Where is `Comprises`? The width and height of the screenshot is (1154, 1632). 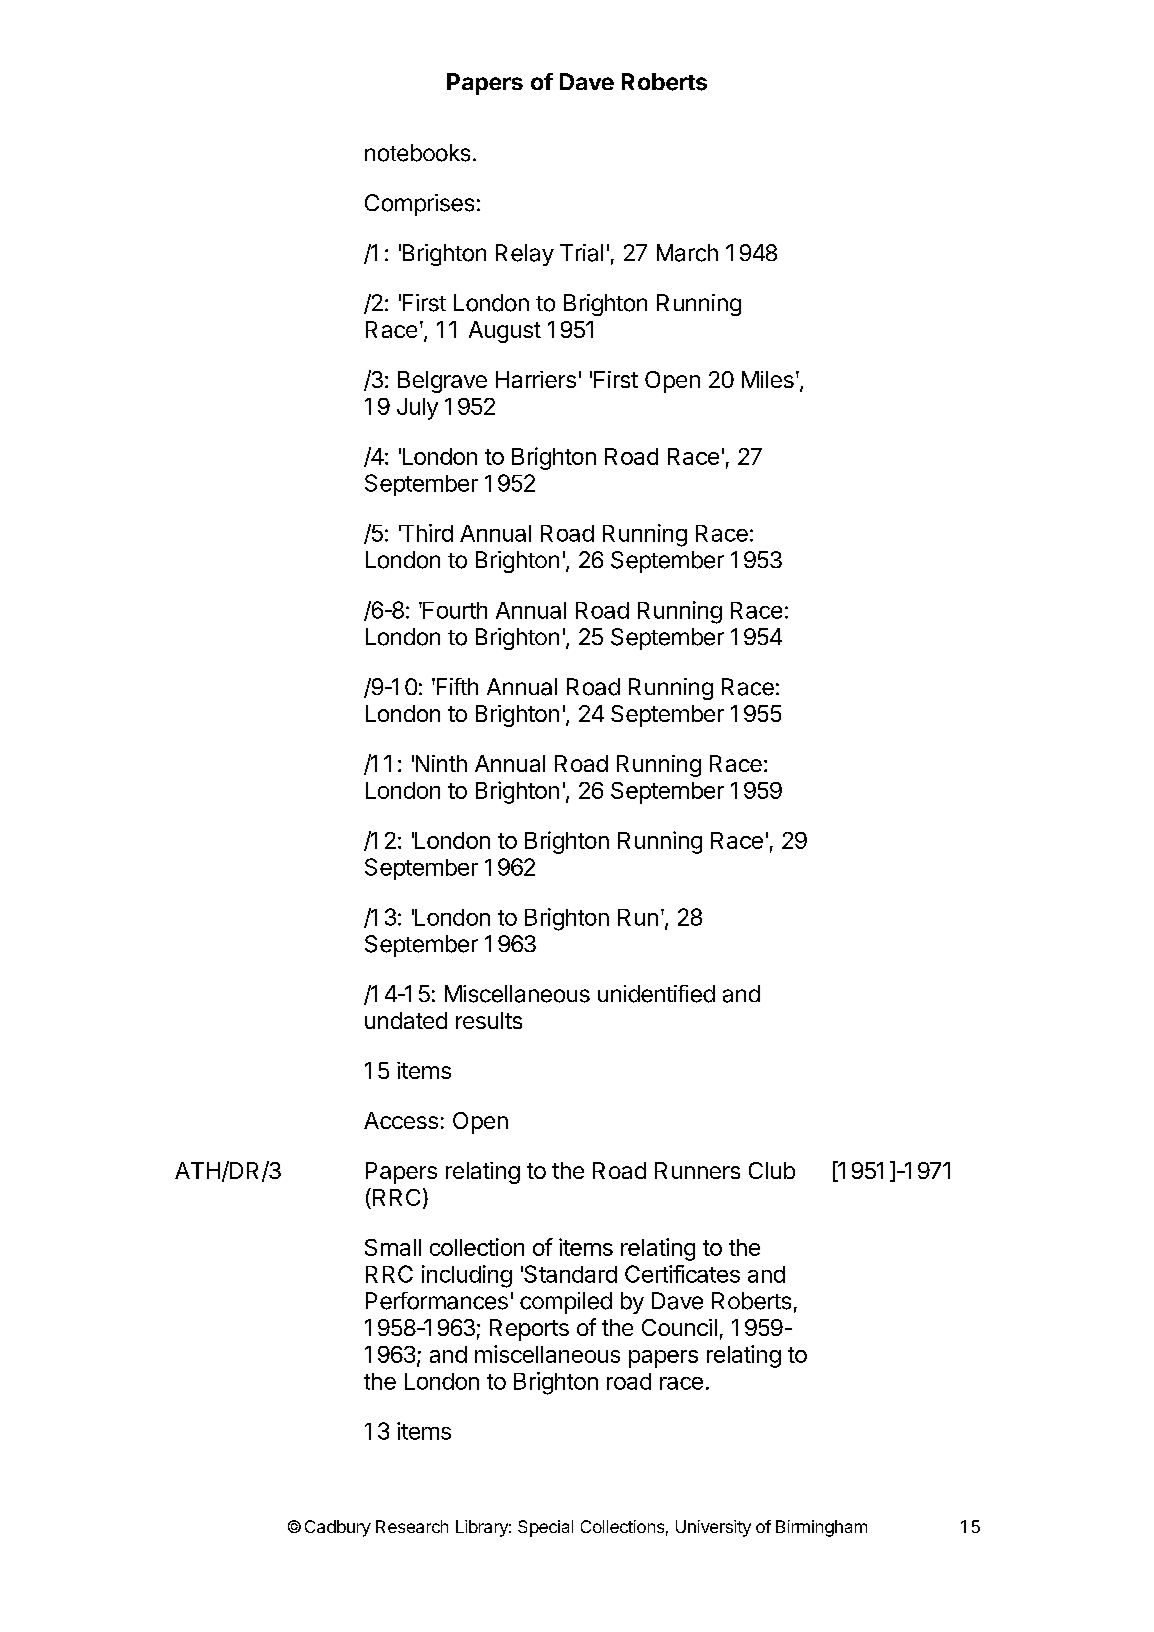 Comprises is located at coordinates (419, 205).
